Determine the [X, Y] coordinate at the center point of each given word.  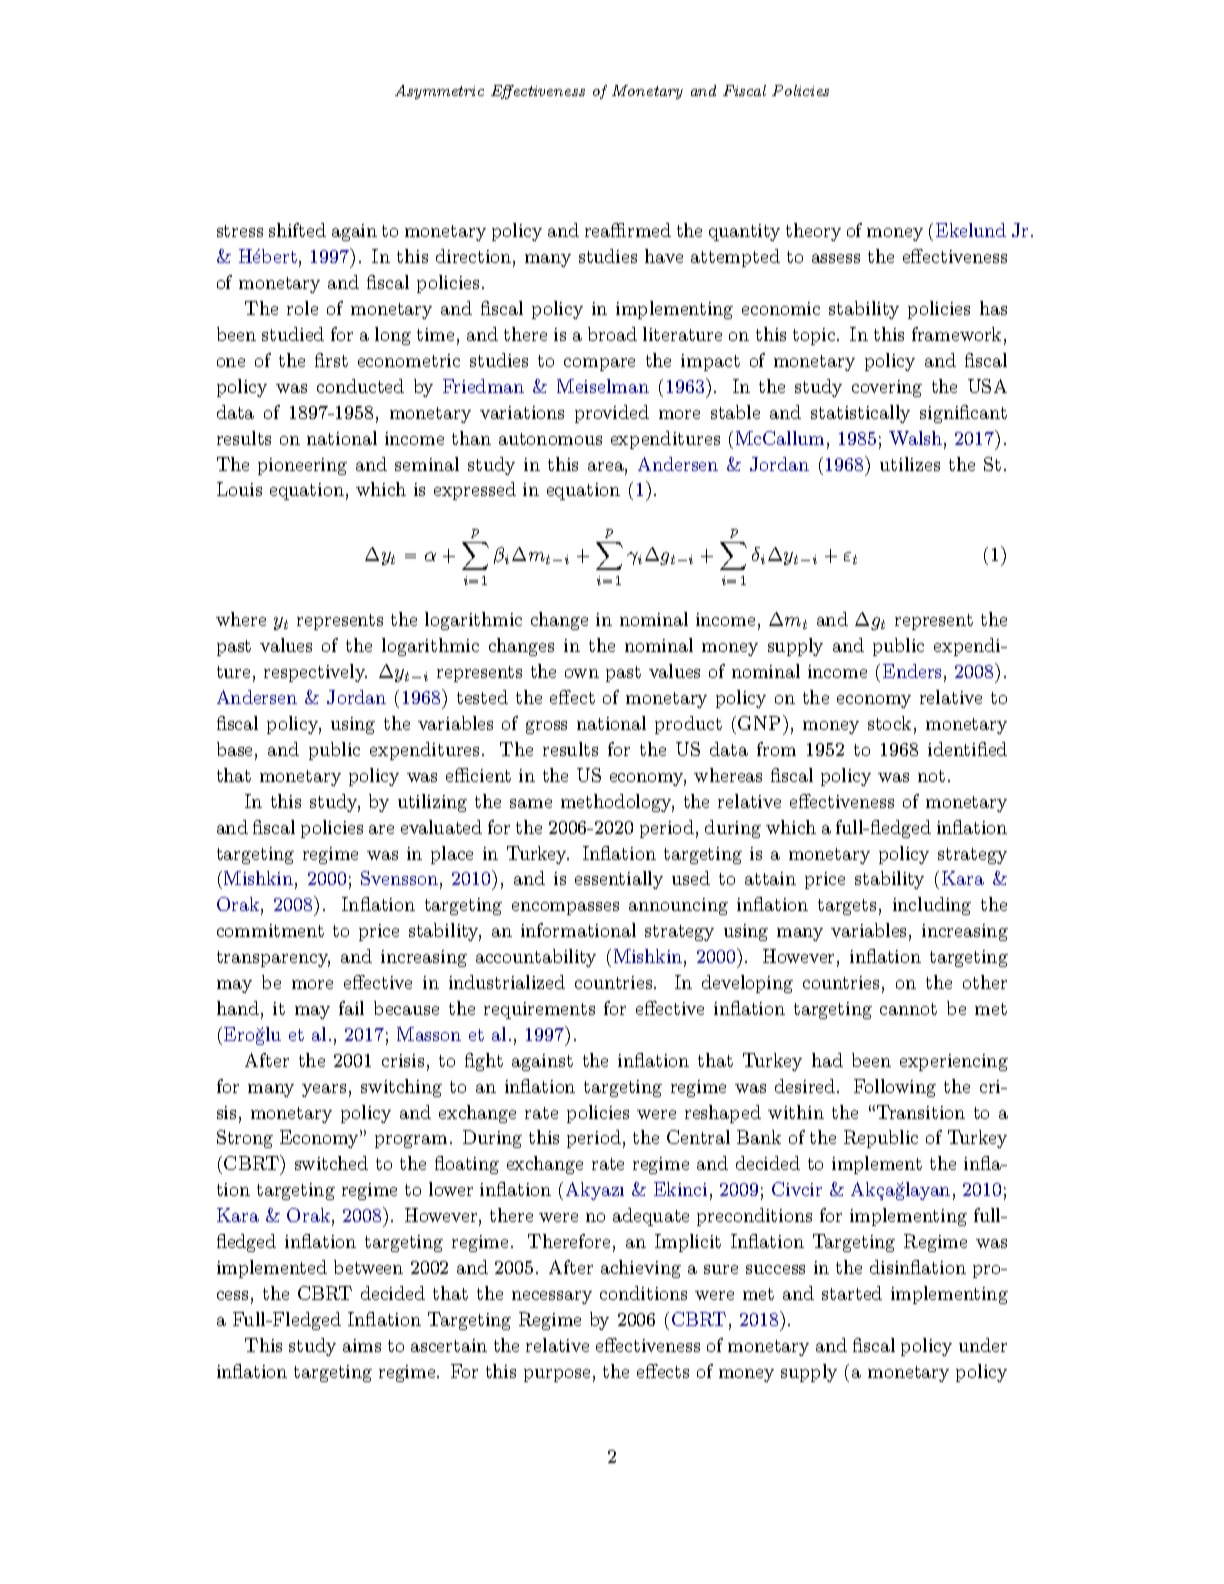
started [852, 1293]
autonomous [550, 439]
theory [813, 232]
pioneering [302, 466]
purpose [557, 1375]
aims [362, 1345]
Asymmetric [439, 92]
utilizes [910, 464]
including [932, 906]
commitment [270, 930]
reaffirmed [628, 230]
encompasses [565, 908]
